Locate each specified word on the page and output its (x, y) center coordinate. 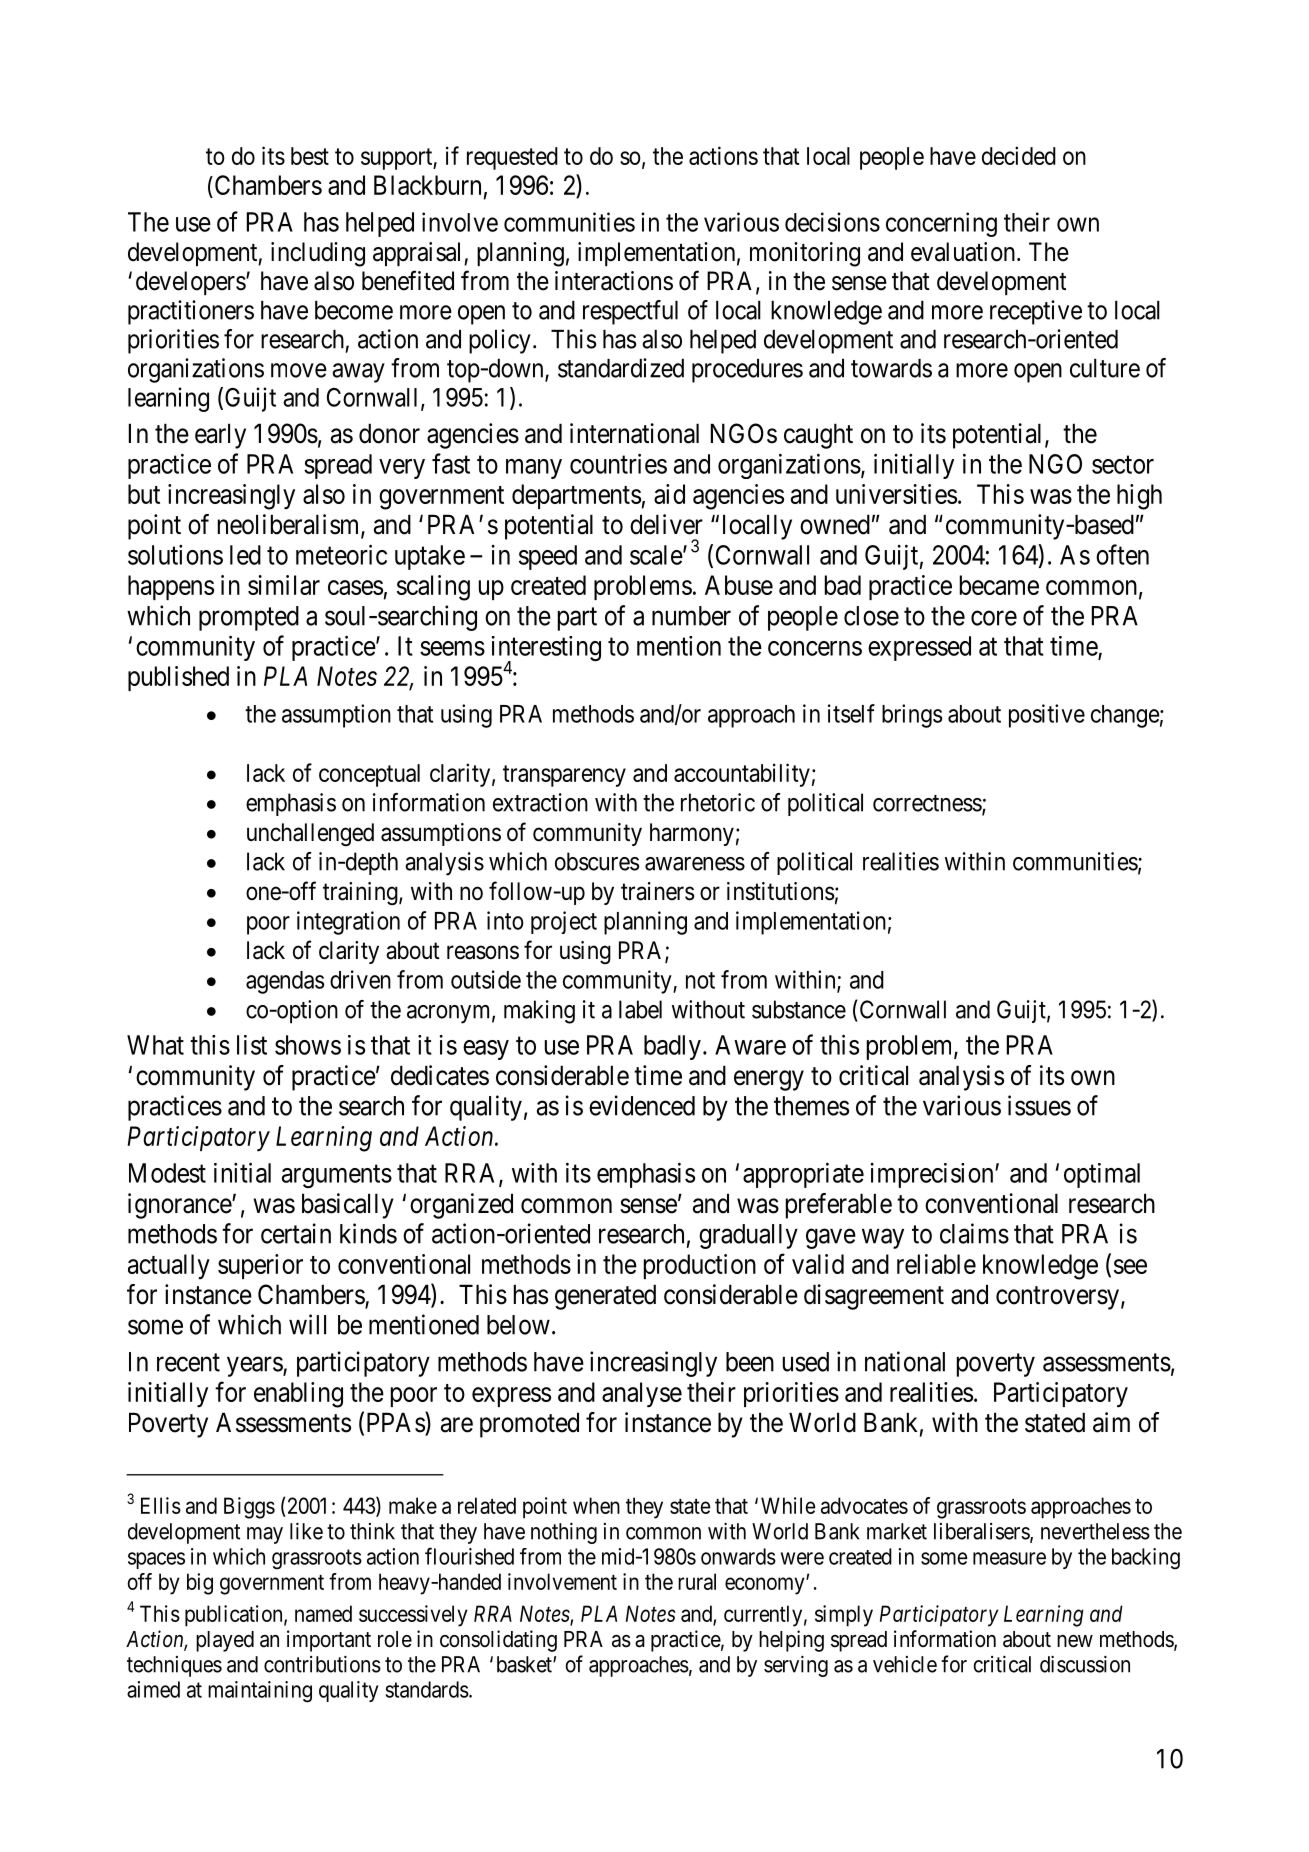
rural (697, 1581)
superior (260, 1266)
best (310, 156)
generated (605, 1297)
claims (974, 1233)
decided (1019, 155)
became (999, 585)
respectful (630, 312)
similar (284, 585)
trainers (657, 891)
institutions (780, 891)
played (225, 1641)
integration (348, 923)
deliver (666, 524)
